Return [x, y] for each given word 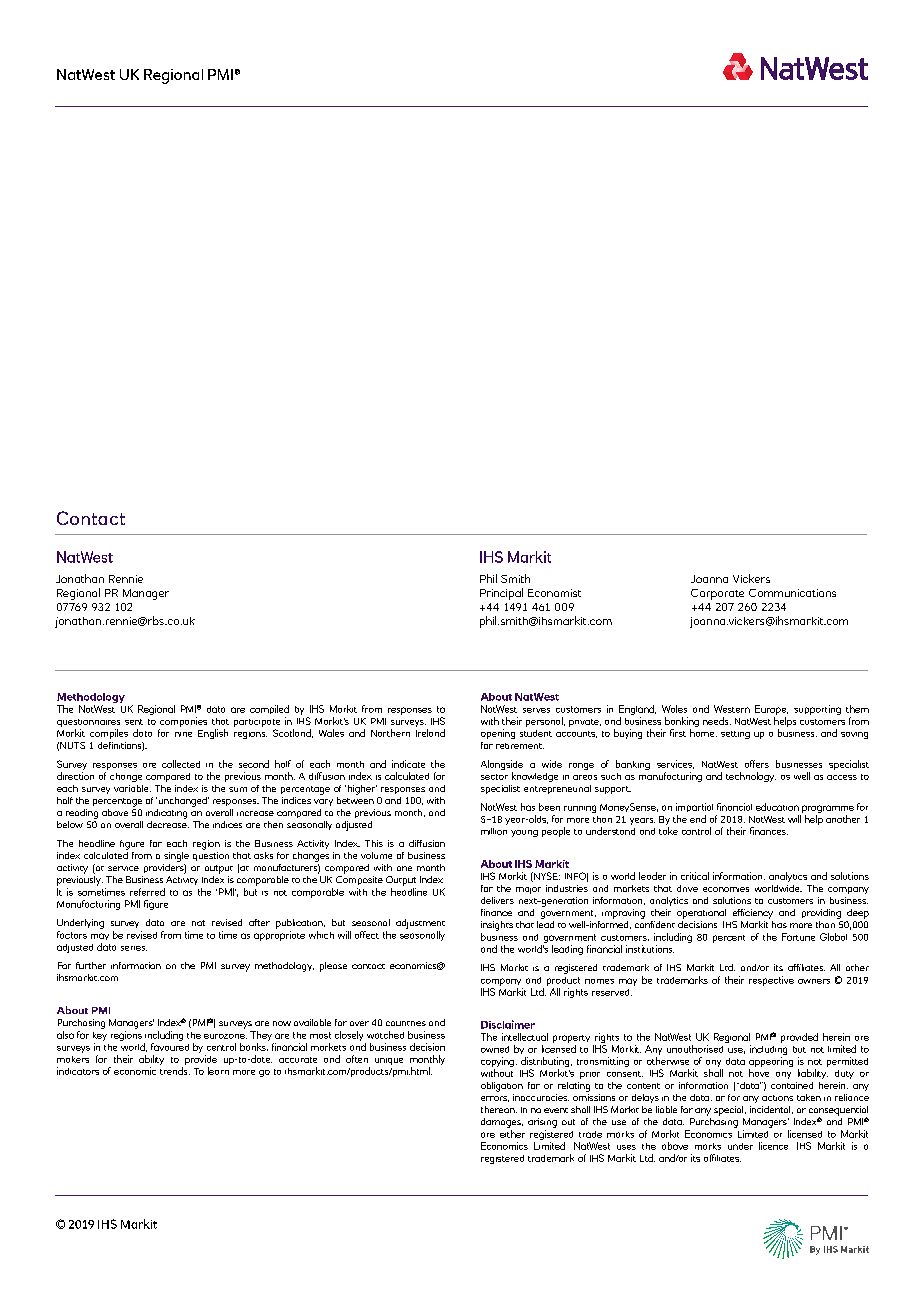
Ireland [430, 733]
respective [771, 981]
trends [175, 1071]
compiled [269, 709]
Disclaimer [508, 1024]
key [100, 1036]
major [528, 890]
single [176, 857]
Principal [501, 594]
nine [183, 734]
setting [735, 735]
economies [726, 889]
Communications [792, 593]
